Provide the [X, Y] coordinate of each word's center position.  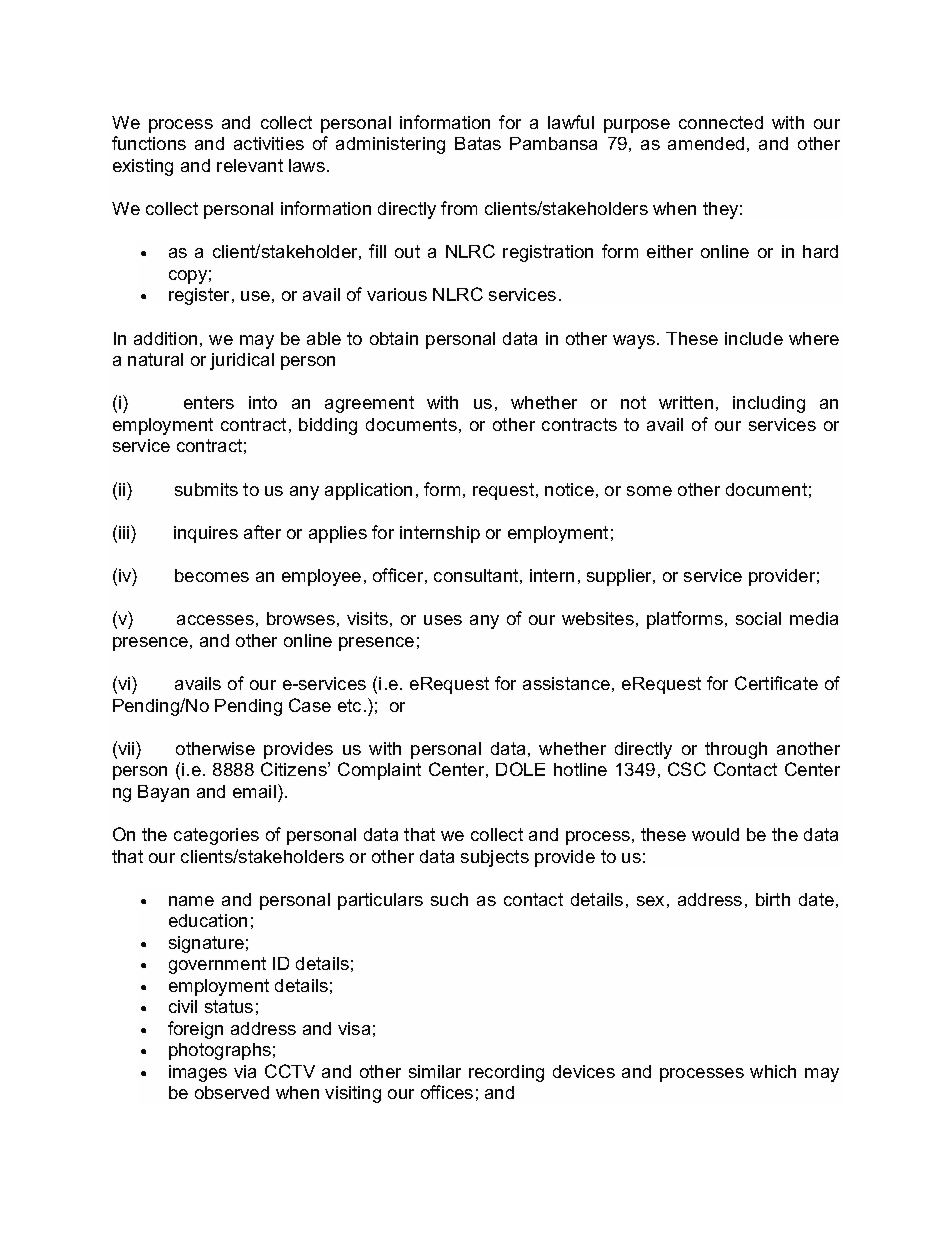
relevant [250, 165]
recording [506, 1073]
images [198, 1073]
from [459, 208]
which [773, 1071]
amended [706, 143]
